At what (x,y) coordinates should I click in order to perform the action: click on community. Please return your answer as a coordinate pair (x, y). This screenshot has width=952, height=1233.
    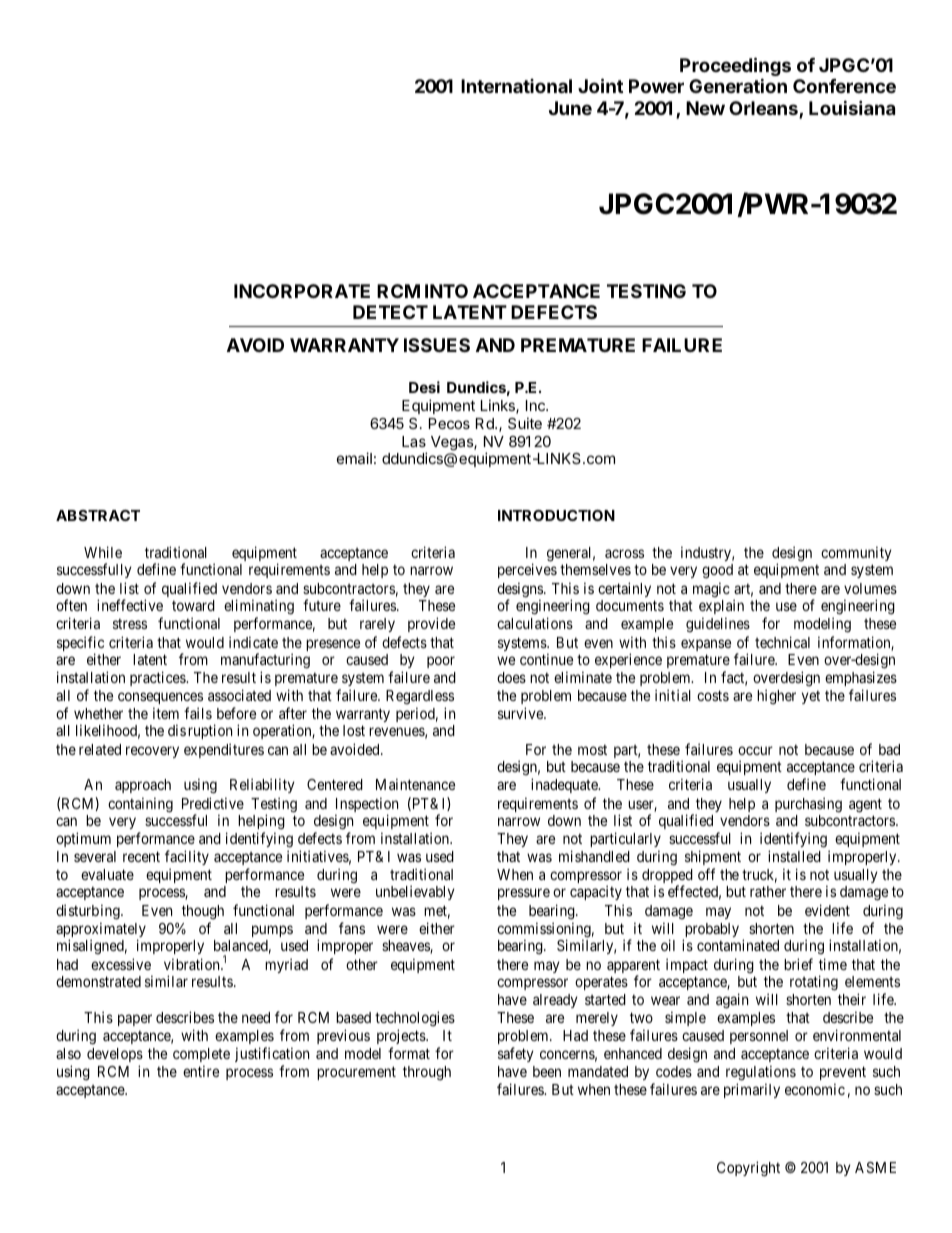
    Looking at the image, I should click on (856, 553).
